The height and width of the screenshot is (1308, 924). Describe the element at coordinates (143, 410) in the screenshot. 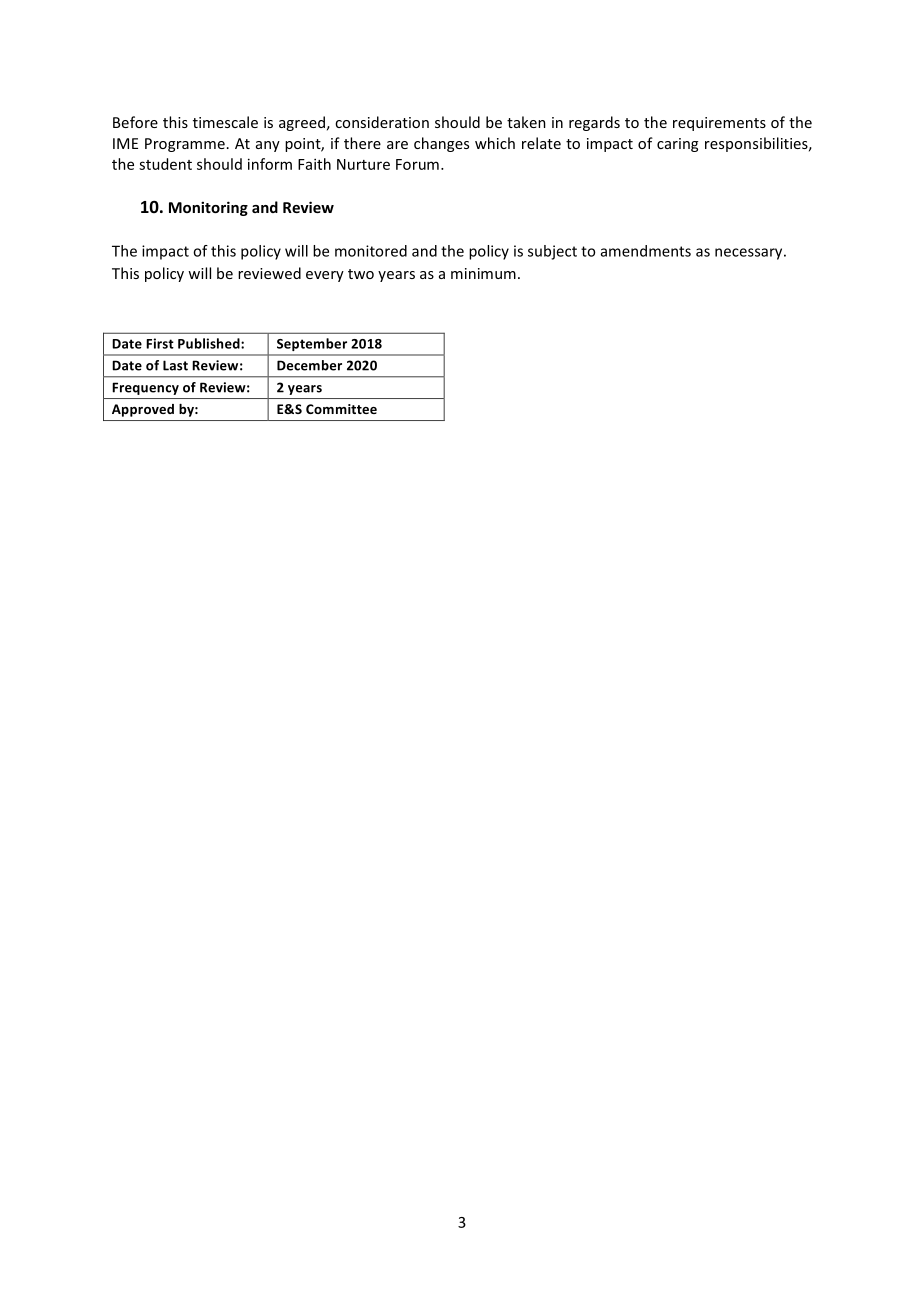

I see `Approved` at that location.
